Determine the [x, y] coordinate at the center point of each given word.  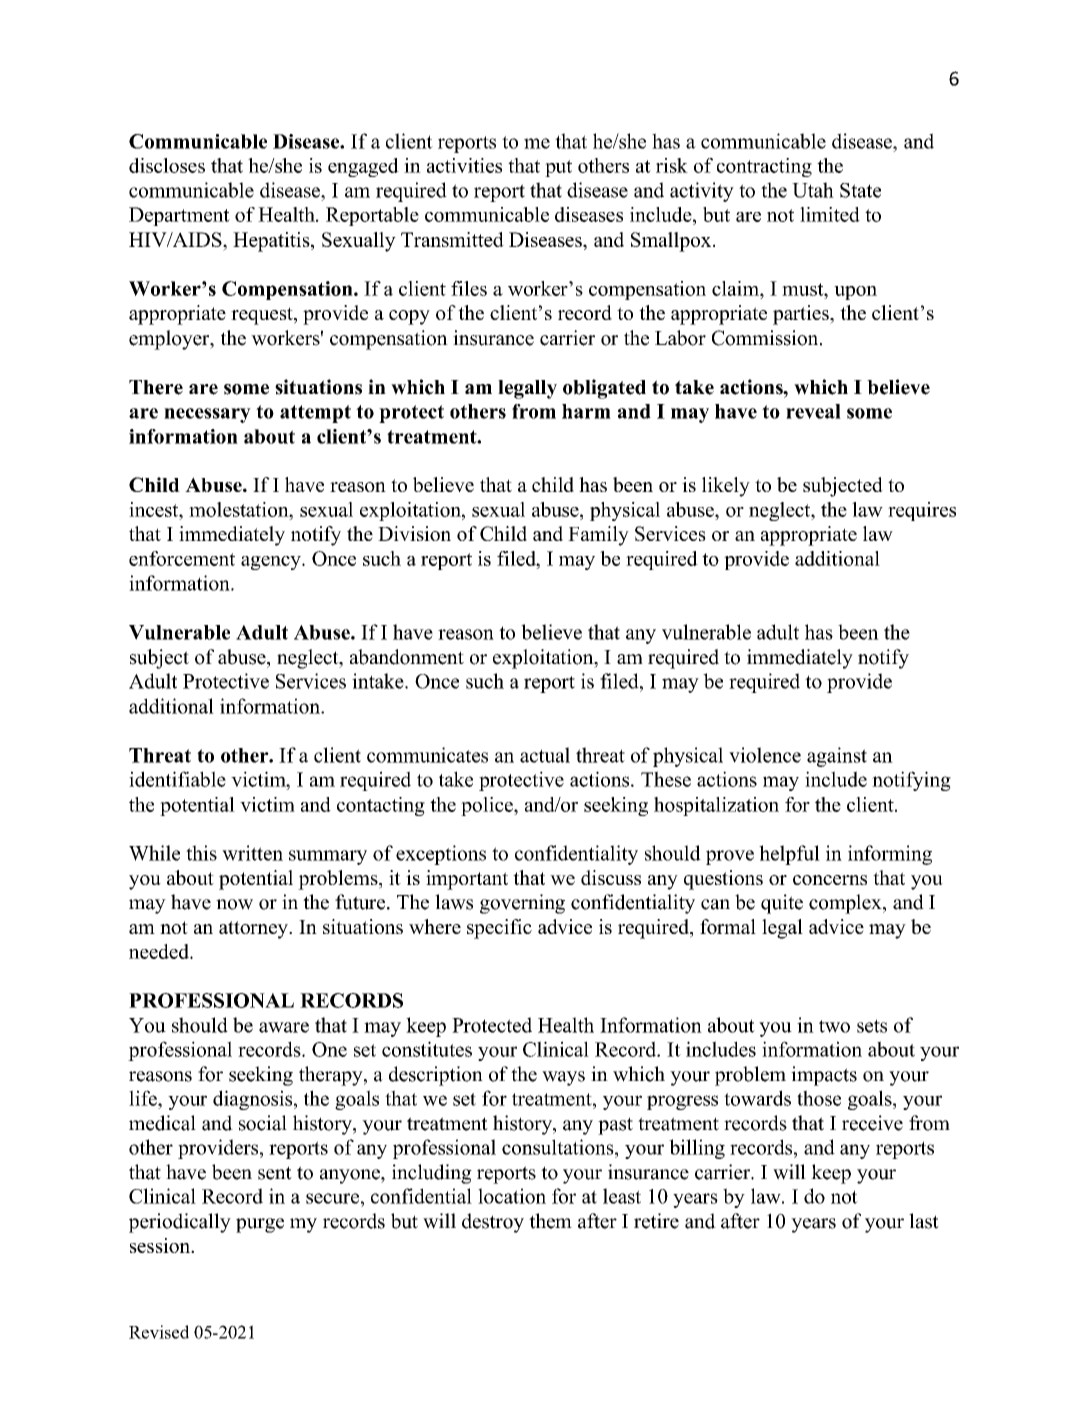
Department [179, 216]
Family [598, 536]
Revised [159, 1332]
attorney [254, 930]
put [558, 168]
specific [499, 929]
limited [830, 214]
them [550, 1221]
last [924, 1221]
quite [782, 904]
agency [272, 563]
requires [922, 511]
